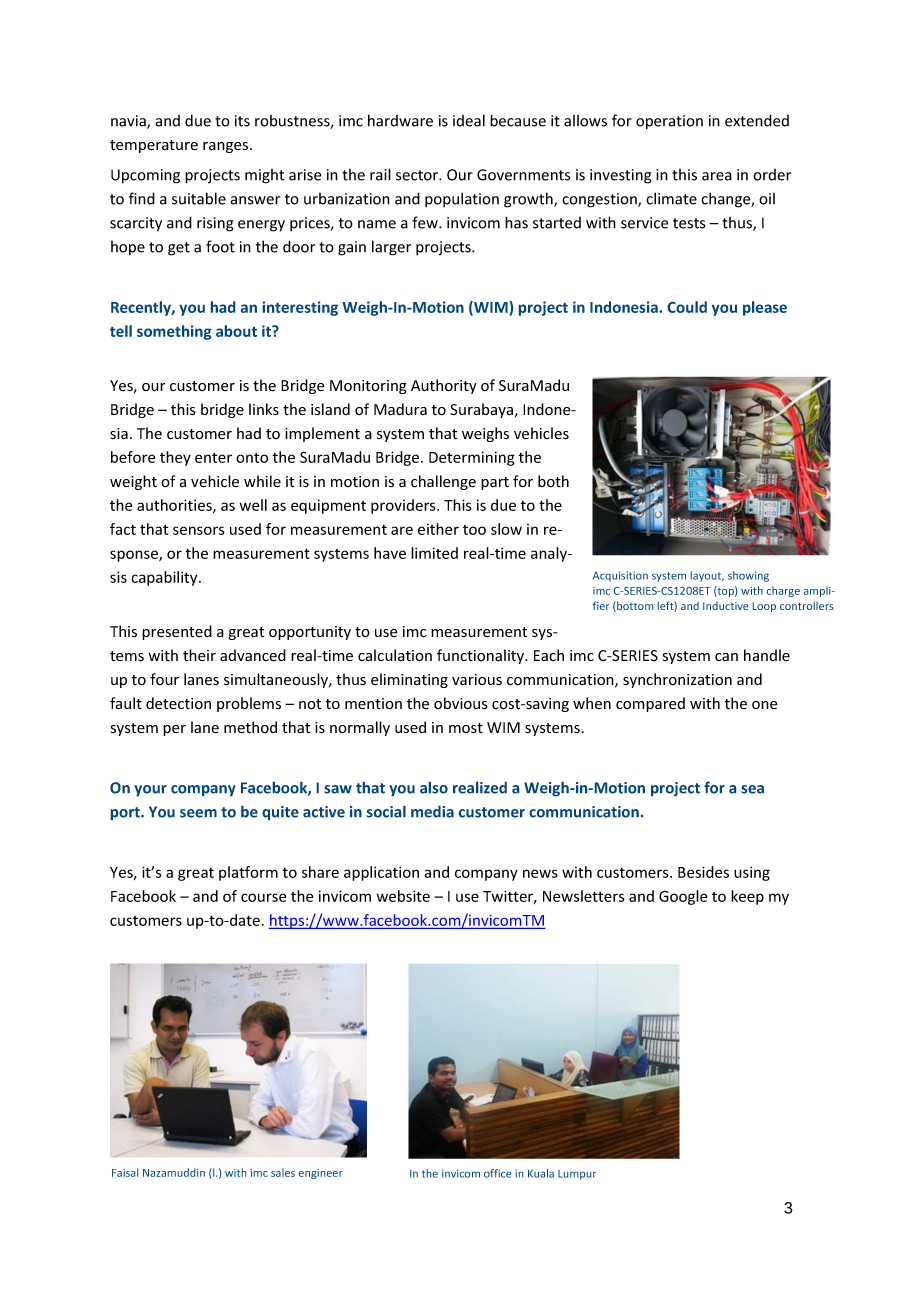 The image size is (924, 1308). Describe the element at coordinates (707, 576) in the document. I see `layout` at that location.
